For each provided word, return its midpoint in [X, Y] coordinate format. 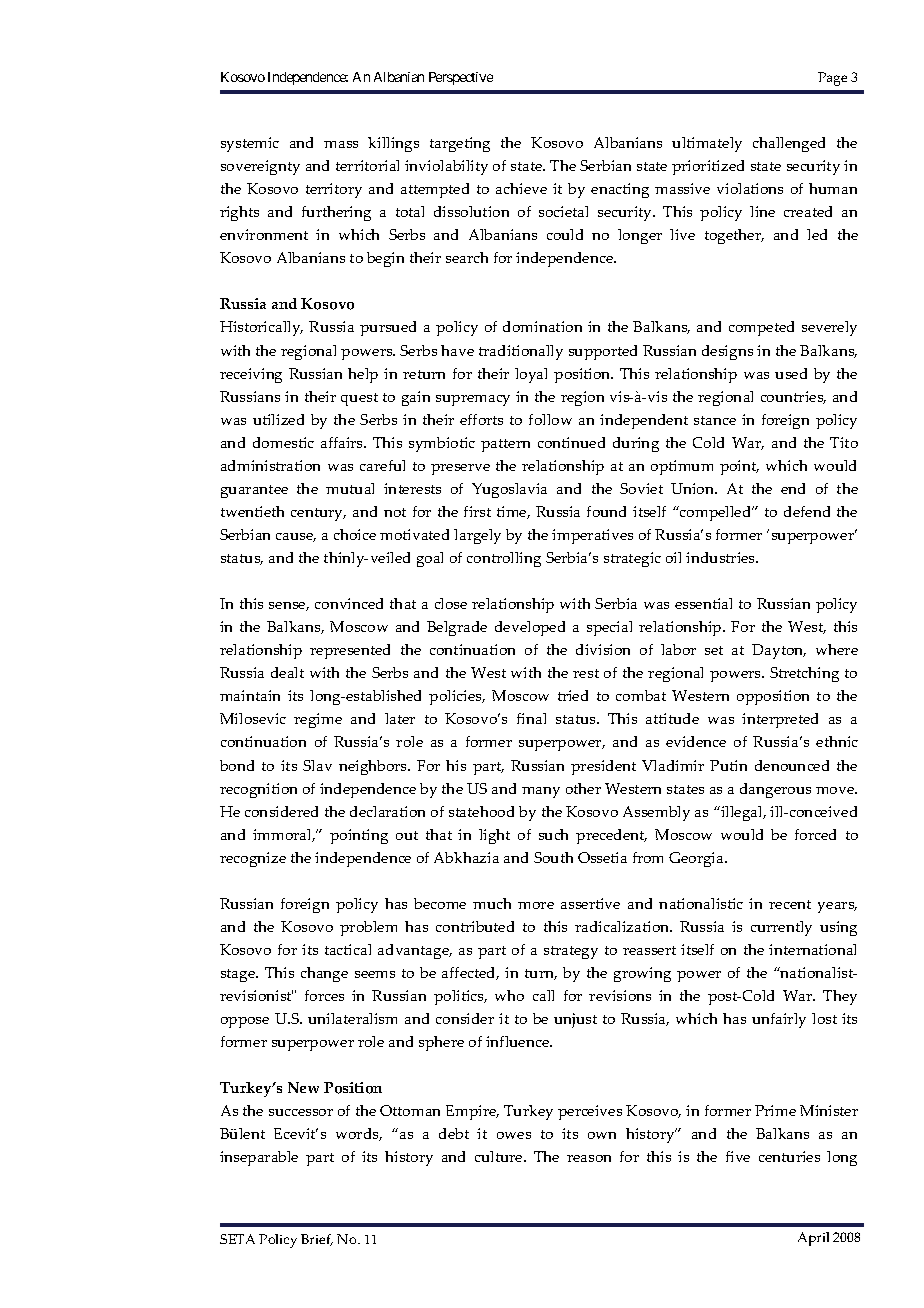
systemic [250, 144]
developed [530, 628]
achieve [521, 188]
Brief [317, 1240]
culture [500, 1156]
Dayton [779, 651]
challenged [789, 144]
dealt [287, 672]
